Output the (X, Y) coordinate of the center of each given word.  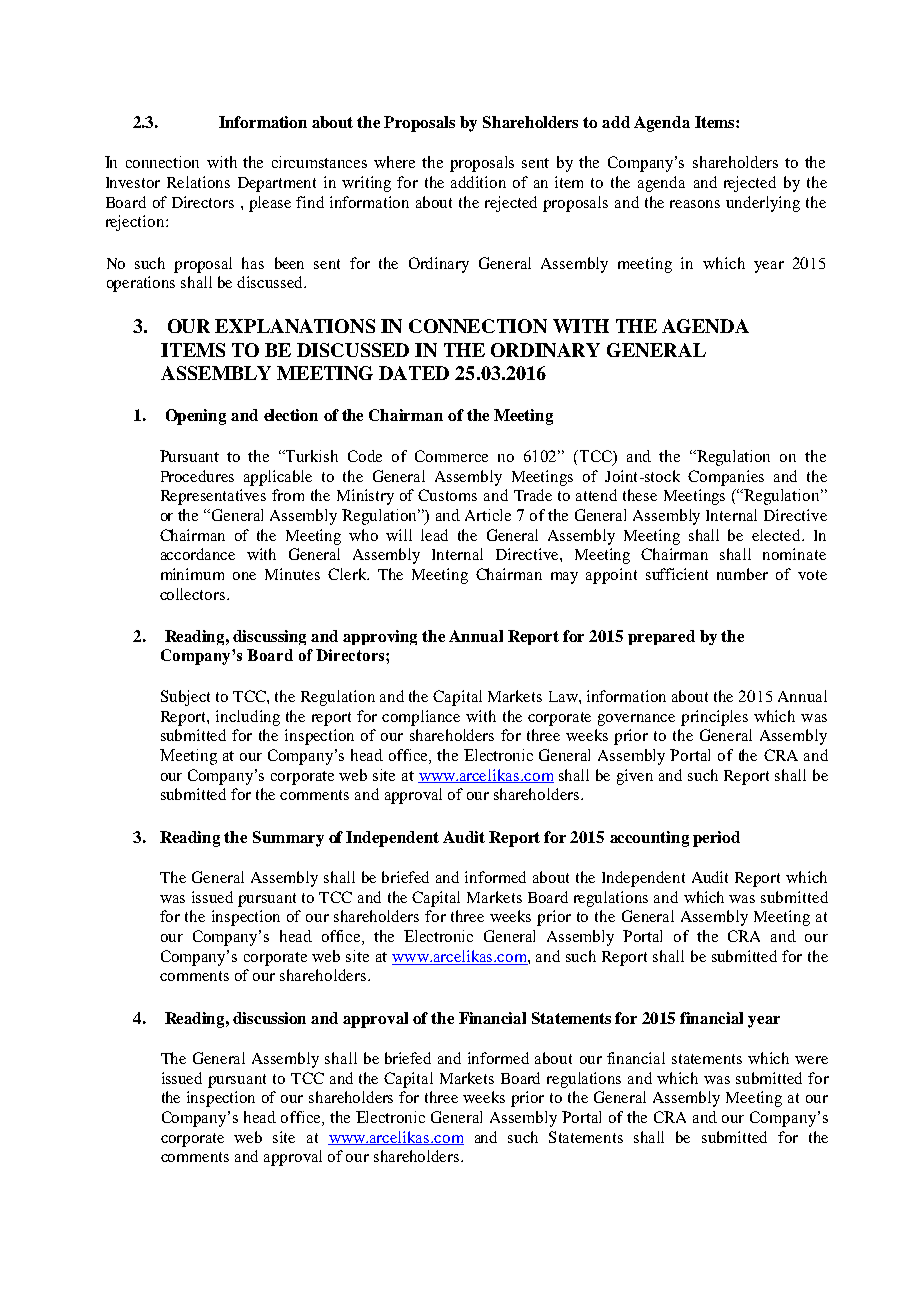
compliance (421, 718)
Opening (196, 417)
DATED (414, 373)
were (811, 1060)
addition (478, 182)
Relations (198, 182)
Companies (726, 478)
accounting (649, 839)
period (716, 839)
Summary (288, 839)
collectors (194, 594)
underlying (763, 204)
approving (380, 637)
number (742, 574)
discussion (269, 1018)
